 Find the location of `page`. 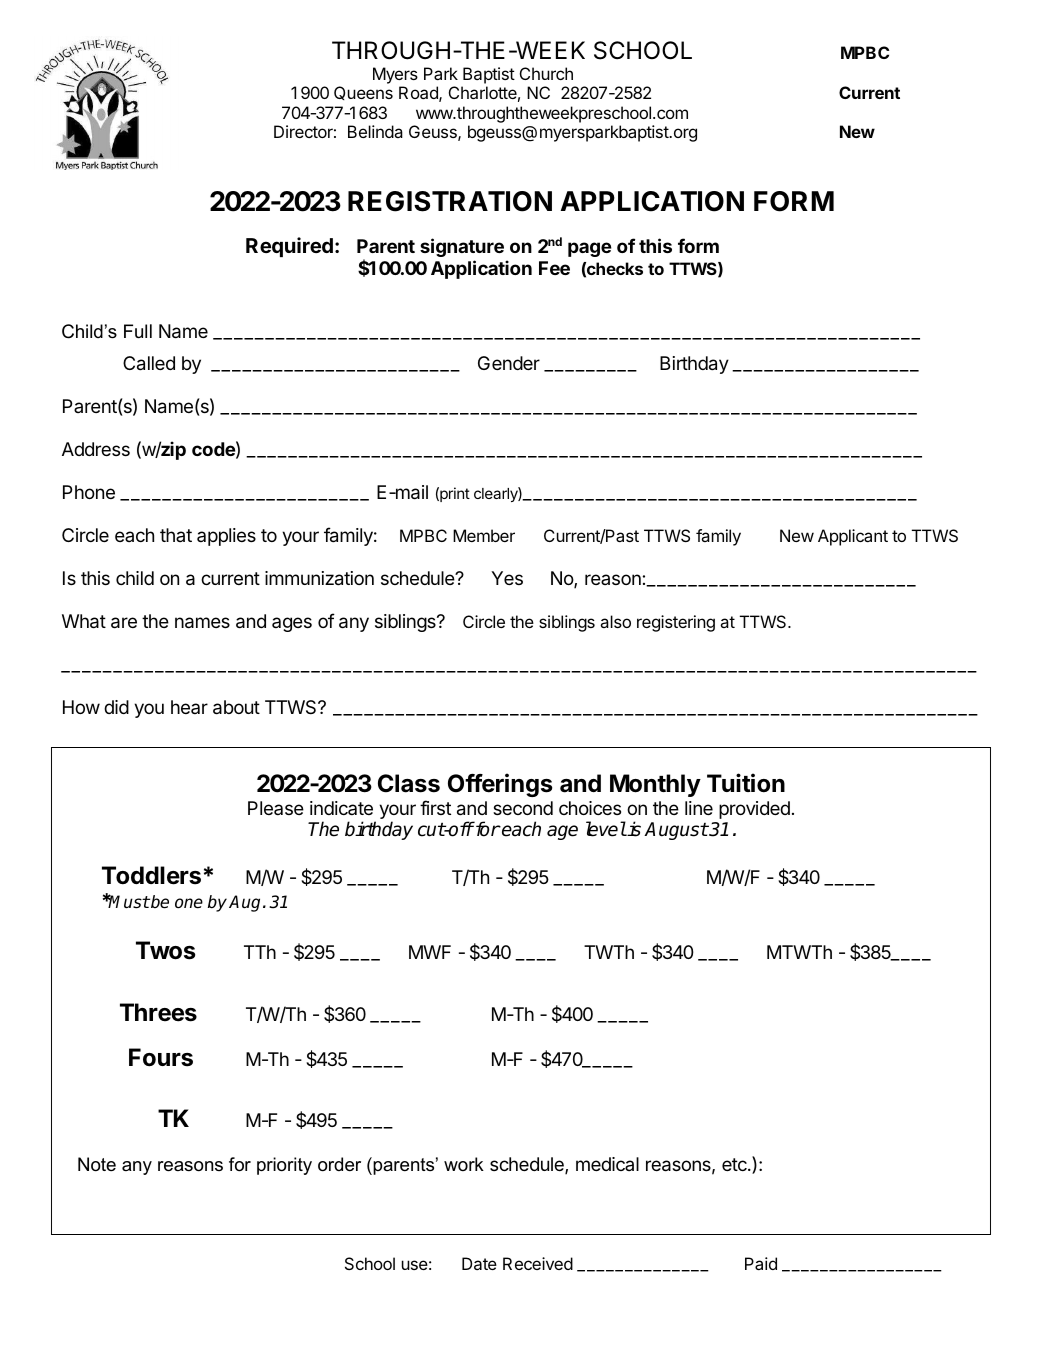

page is located at coordinates (590, 249).
